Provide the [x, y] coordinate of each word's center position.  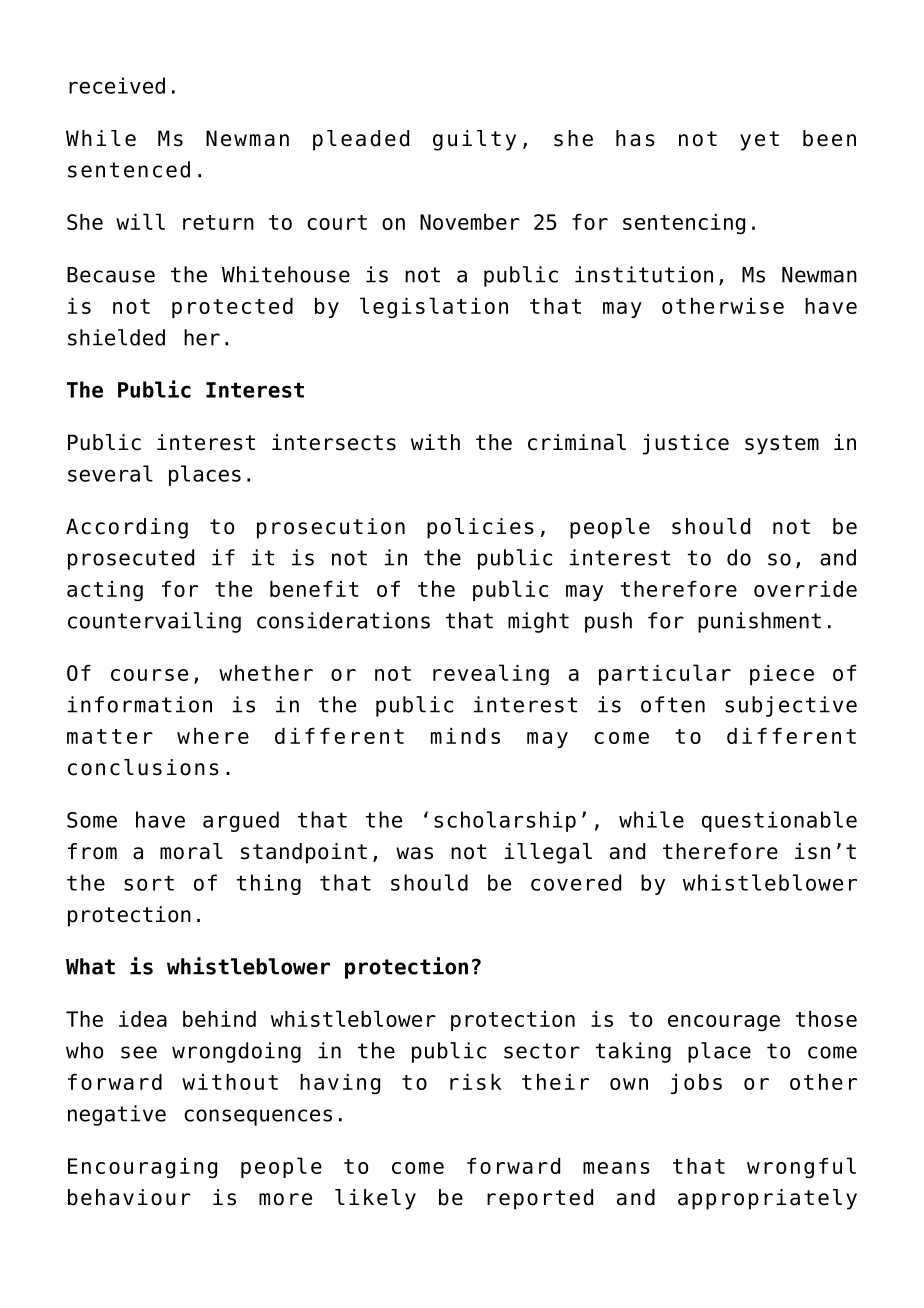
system [782, 445]
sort [149, 883]
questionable [779, 821]
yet [759, 141]
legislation [434, 308]
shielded [116, 337]
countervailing [154, 622]
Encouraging [142, 1168]
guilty [474, 140]
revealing [491, 675]
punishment [759, 622]
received [117, 85]
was [414, 853]
